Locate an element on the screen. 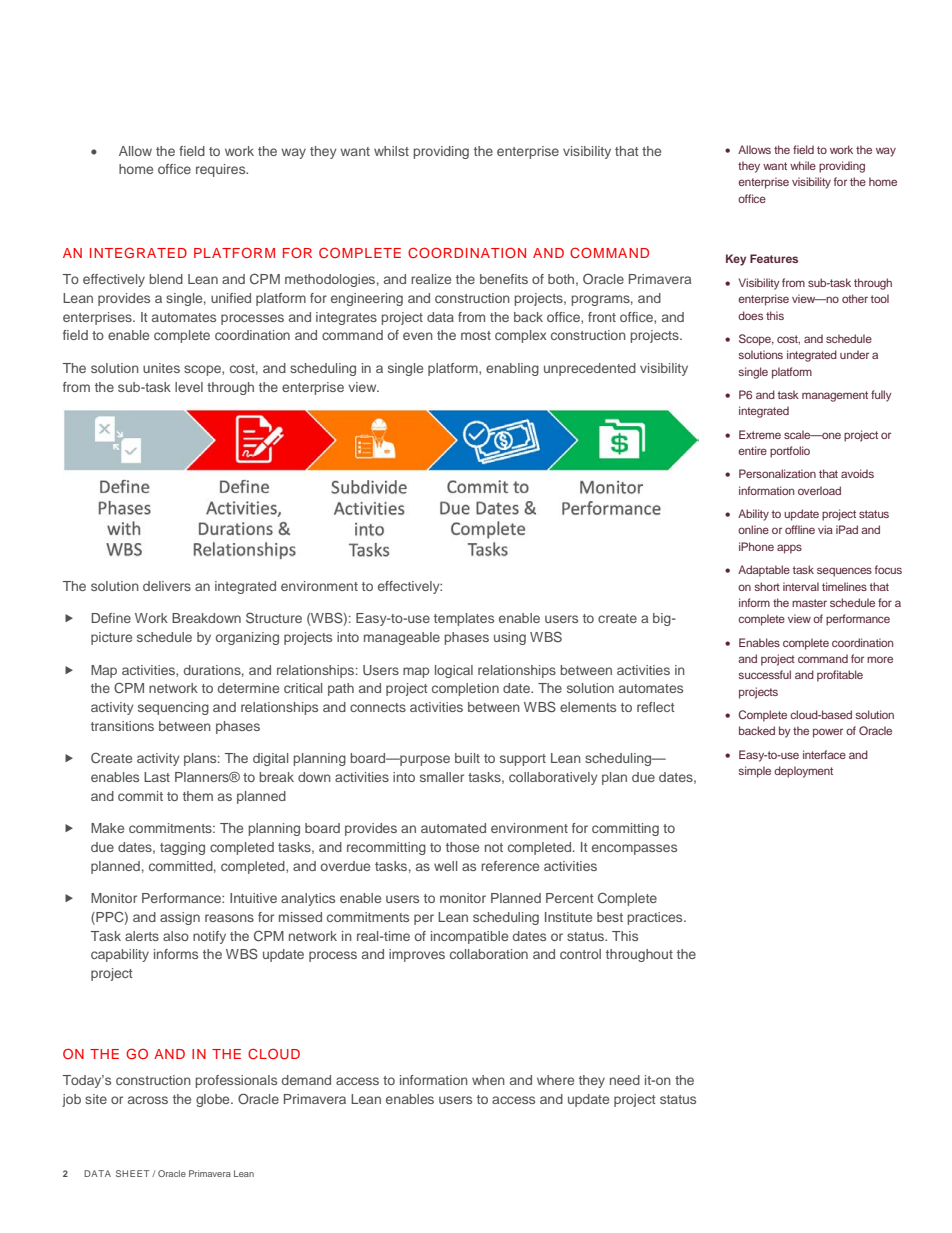  while is located at coordinates (803, 165).
